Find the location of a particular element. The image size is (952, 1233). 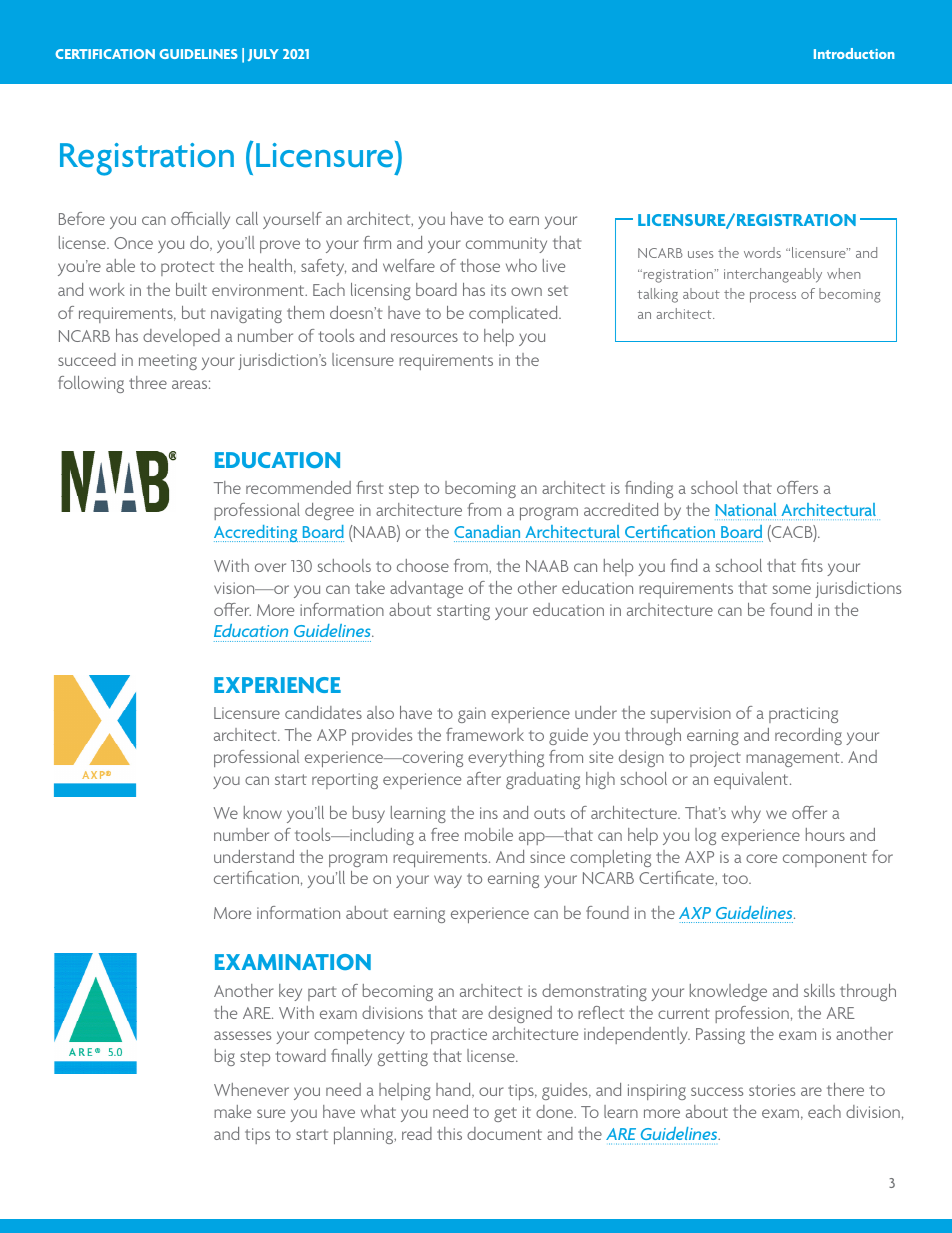

JULY is located at coordinates (263, 55).
